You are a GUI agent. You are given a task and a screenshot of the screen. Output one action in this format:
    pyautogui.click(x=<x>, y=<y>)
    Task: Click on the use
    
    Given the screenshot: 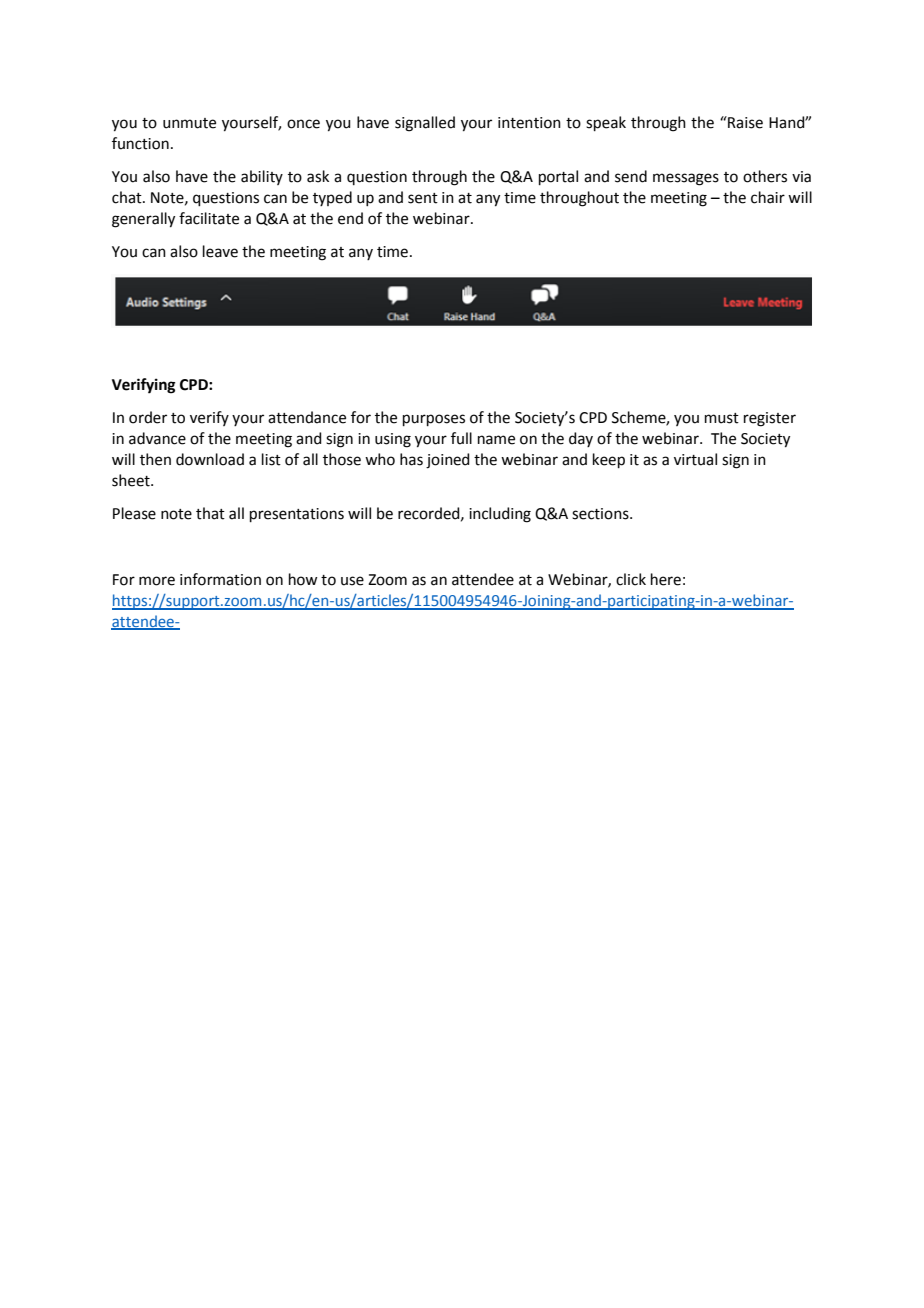 What is the action you would take?
    pyautogui.click(x=352, y=581)
